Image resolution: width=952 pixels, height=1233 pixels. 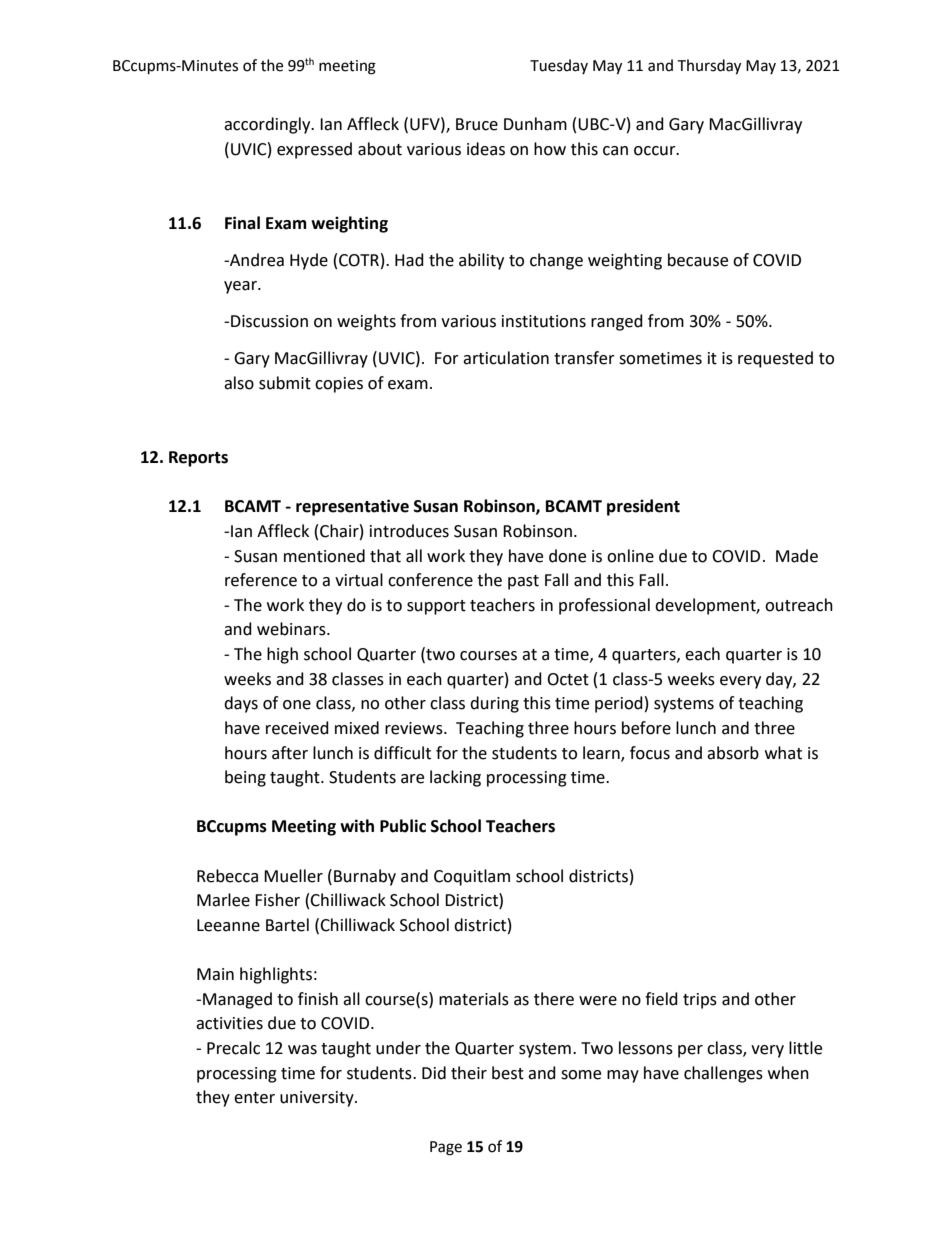 What do you see at coordinates (254, 1098) in the image?
I see `enter` at bounding box center [254, 1098].
